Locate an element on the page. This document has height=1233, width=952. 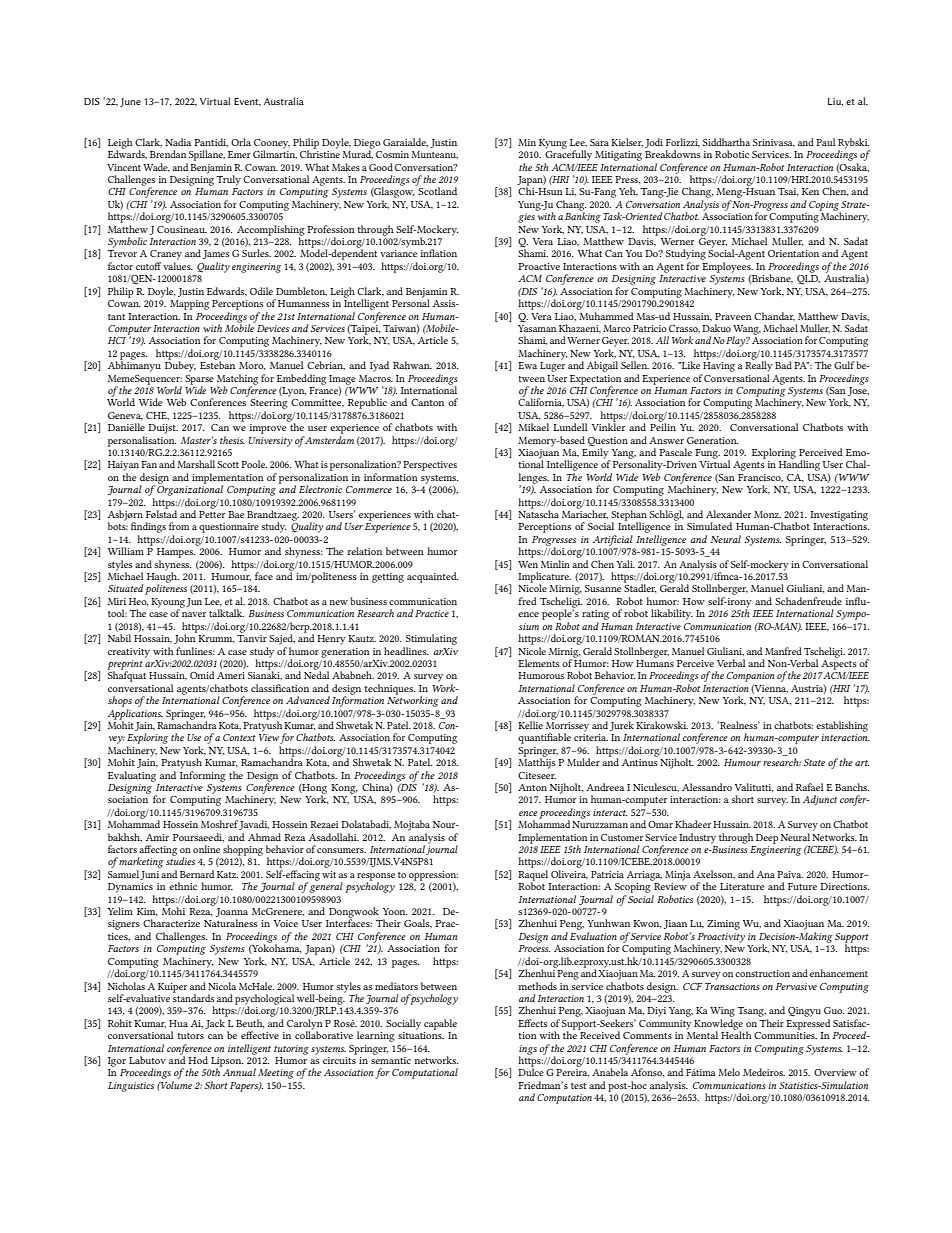
Raquel is located at coordinates (533, 876).
